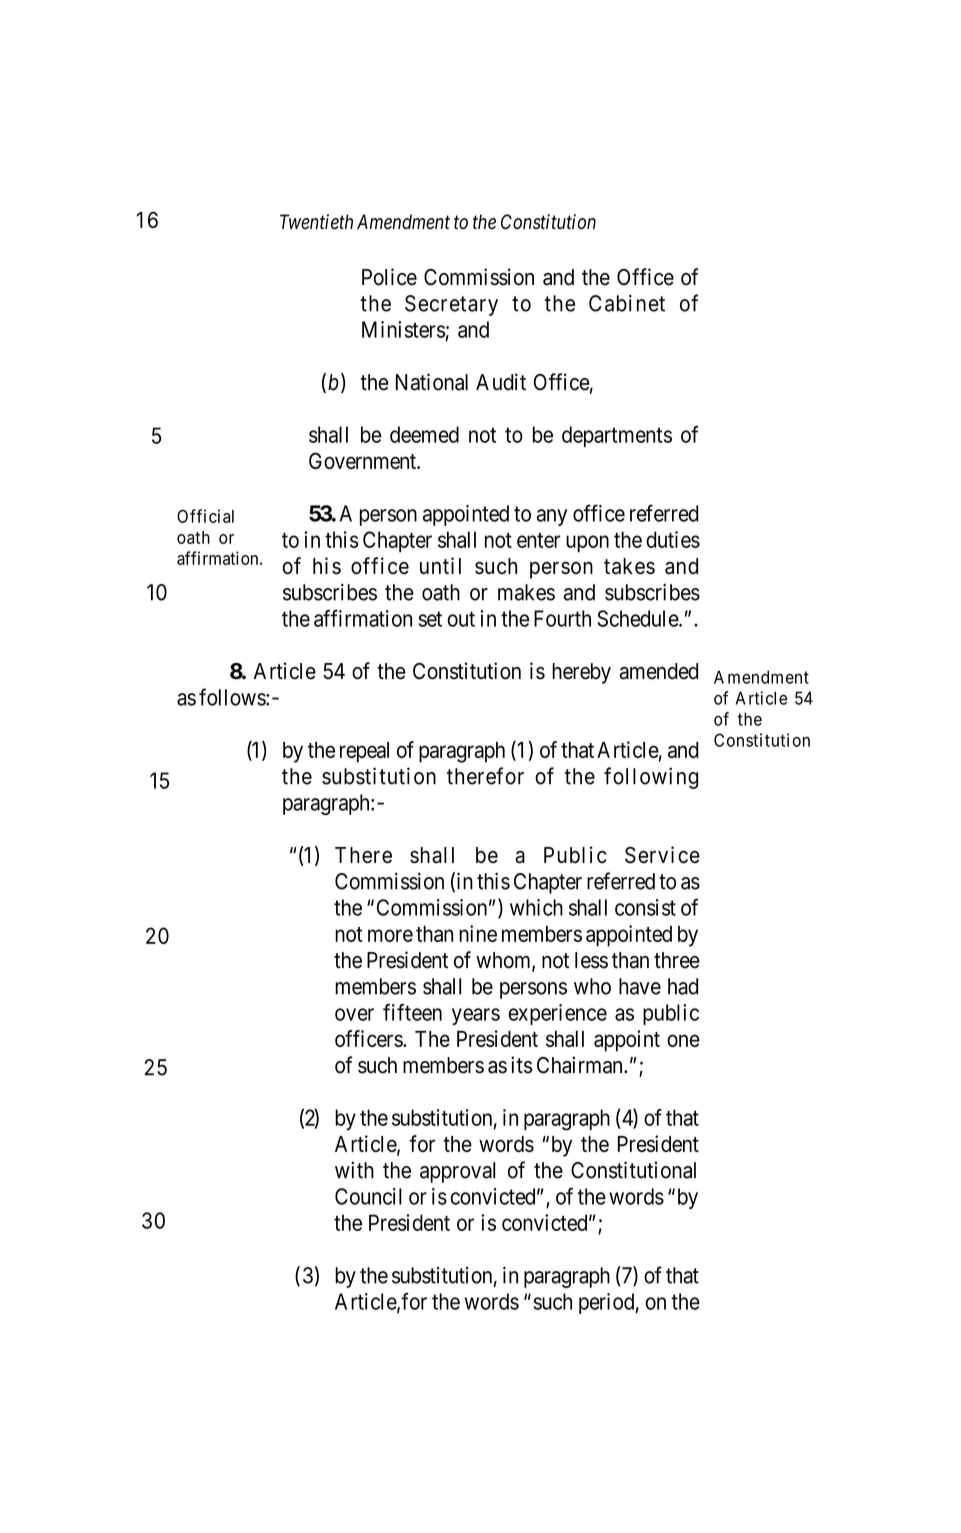 This screenshot has width=961, height=1533. Describe the element at coordinates (354, 1170) in the screenshot. I see `with` at that location.
